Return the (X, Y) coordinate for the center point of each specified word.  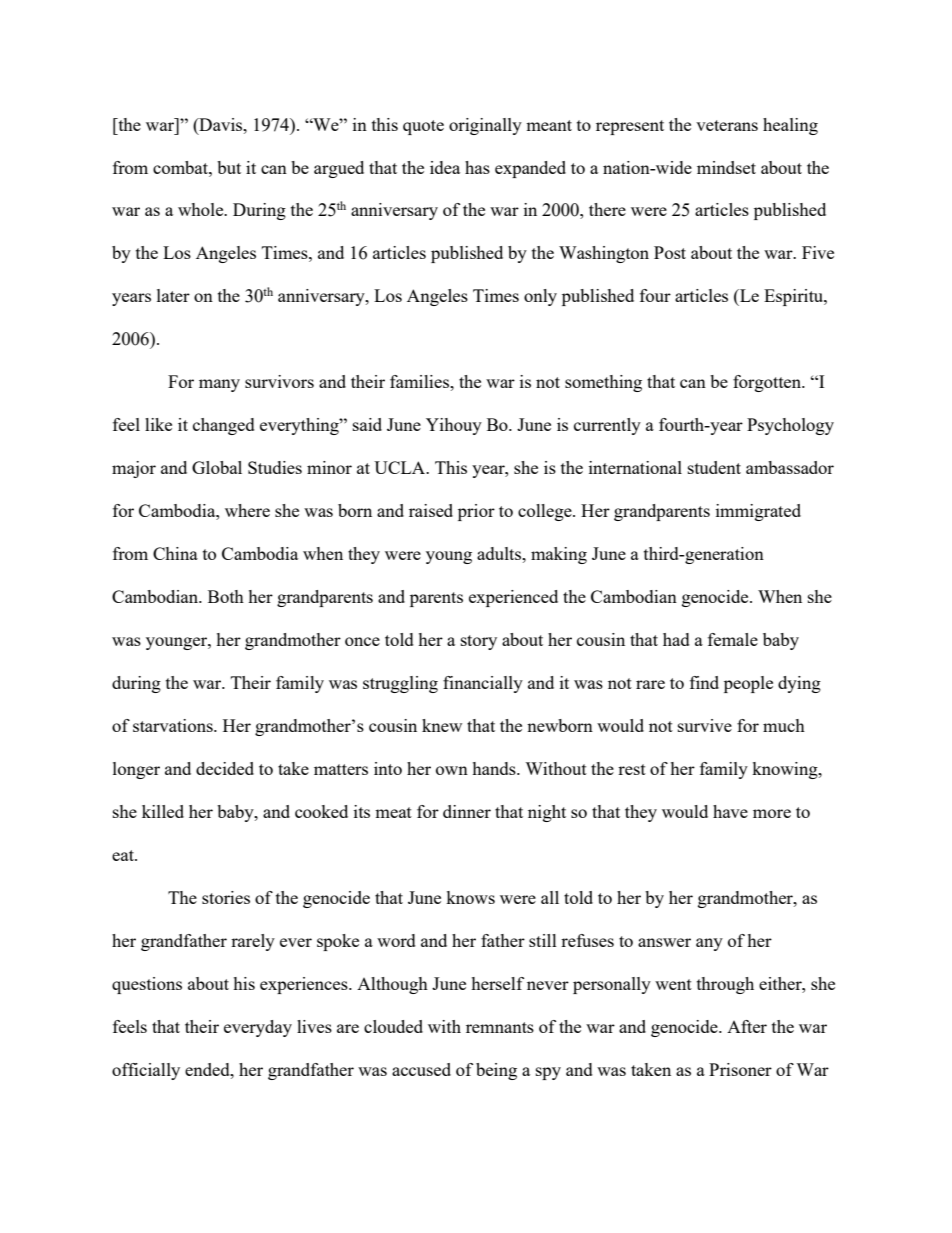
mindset (726, 167)
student (714, 467)
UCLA (401, 467)
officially (146, 1071)
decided (225, 768)
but (229, 167)
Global (217, 467)
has (477, 167)
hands (495, 768)
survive (705, 725)
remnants (500, 1027)
